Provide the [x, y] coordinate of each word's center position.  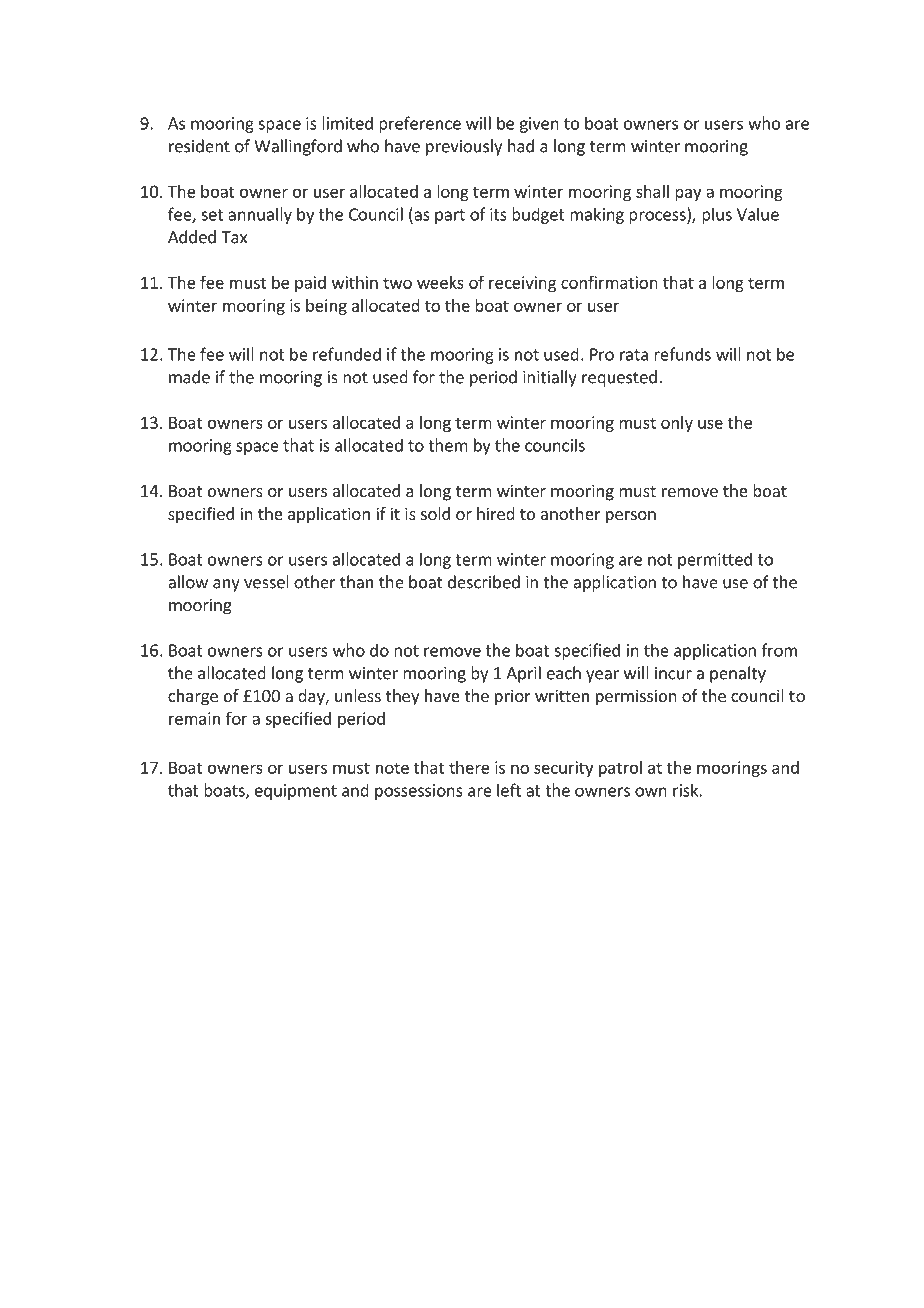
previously [464, 147]
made [189, 377]
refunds [682, 354]
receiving [522, 284]
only [677, 424]
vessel [266, 582]
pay [688, 194]
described [484, 582]
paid [310, 284]
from [779, 650]
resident [199, 146]
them [448, 445]
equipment [296, 792]
